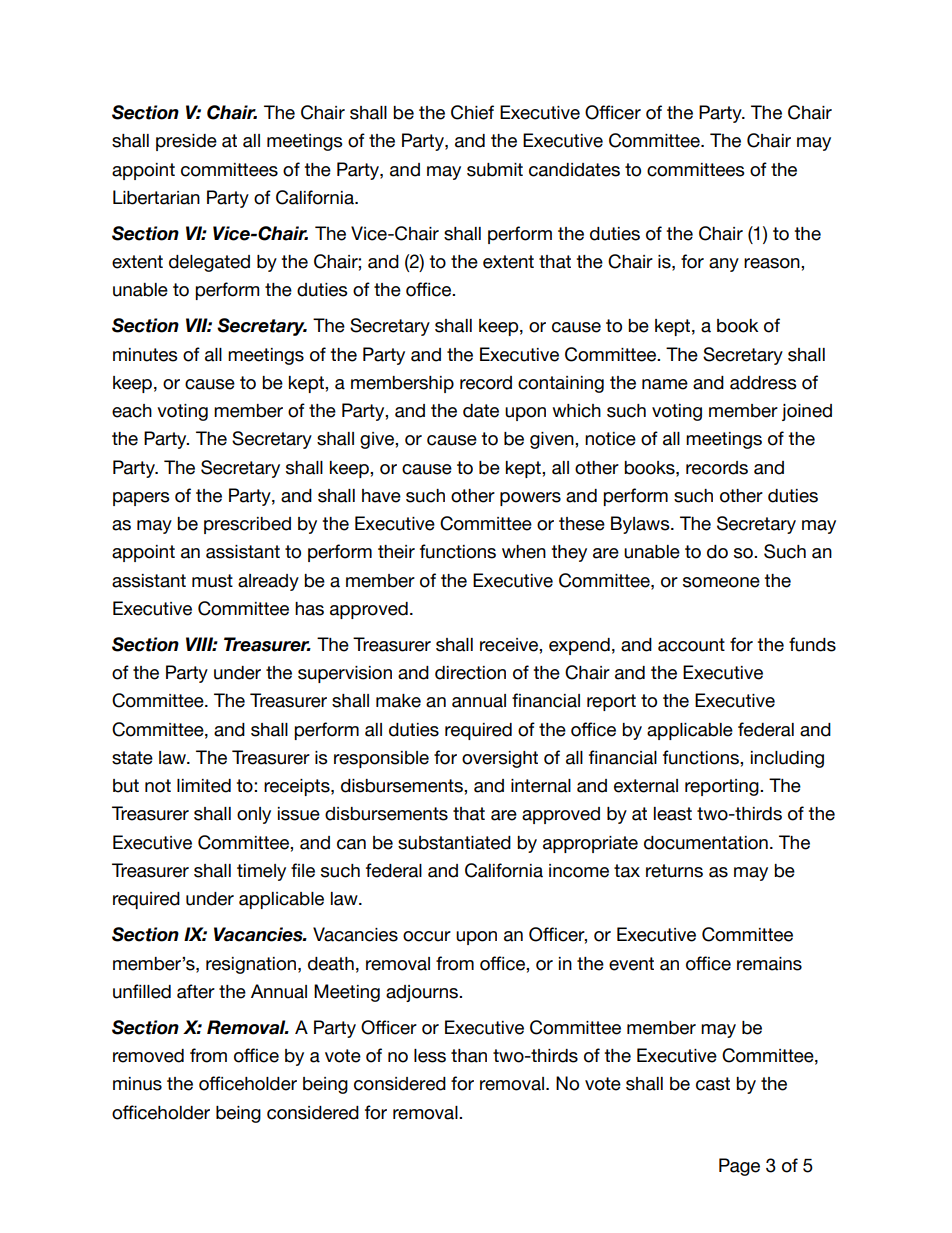 The width and height of the page is (952, 1233). I want to click on limited, so click(204, 786).
